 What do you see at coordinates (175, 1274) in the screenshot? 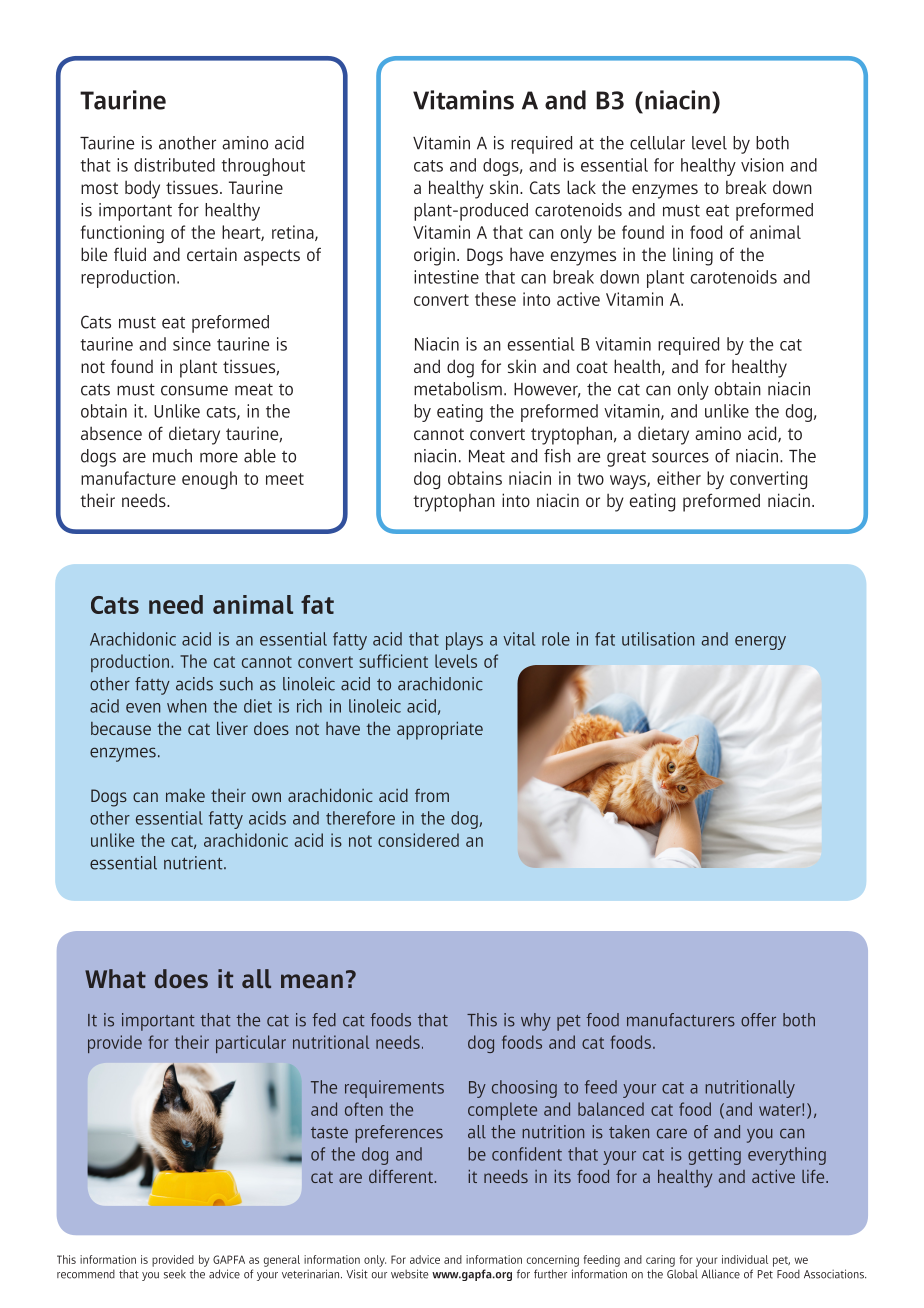
I see `seek` at bounding box center [175, 1274].
